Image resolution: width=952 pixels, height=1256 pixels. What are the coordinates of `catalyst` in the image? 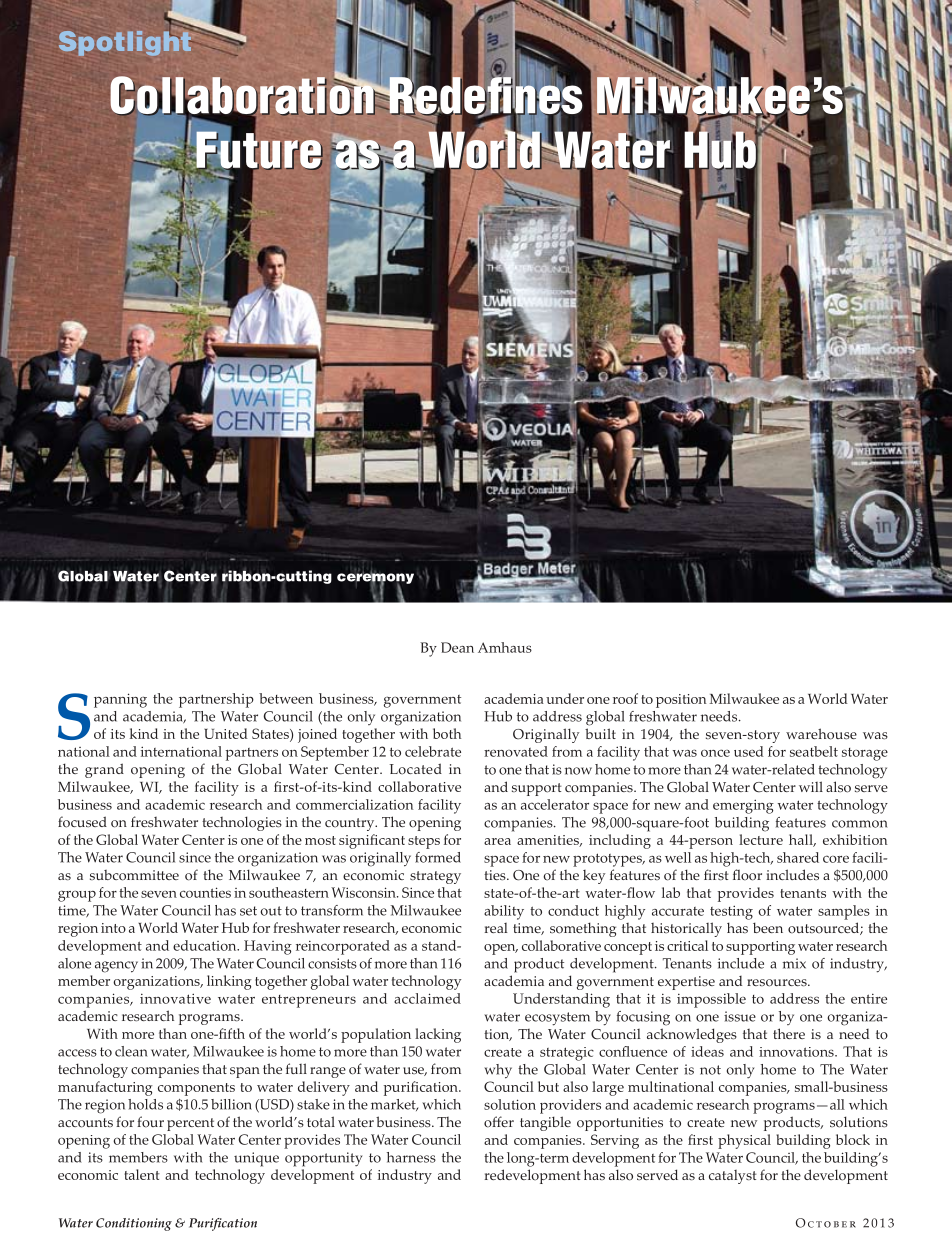 It's located at (733, 1177).
